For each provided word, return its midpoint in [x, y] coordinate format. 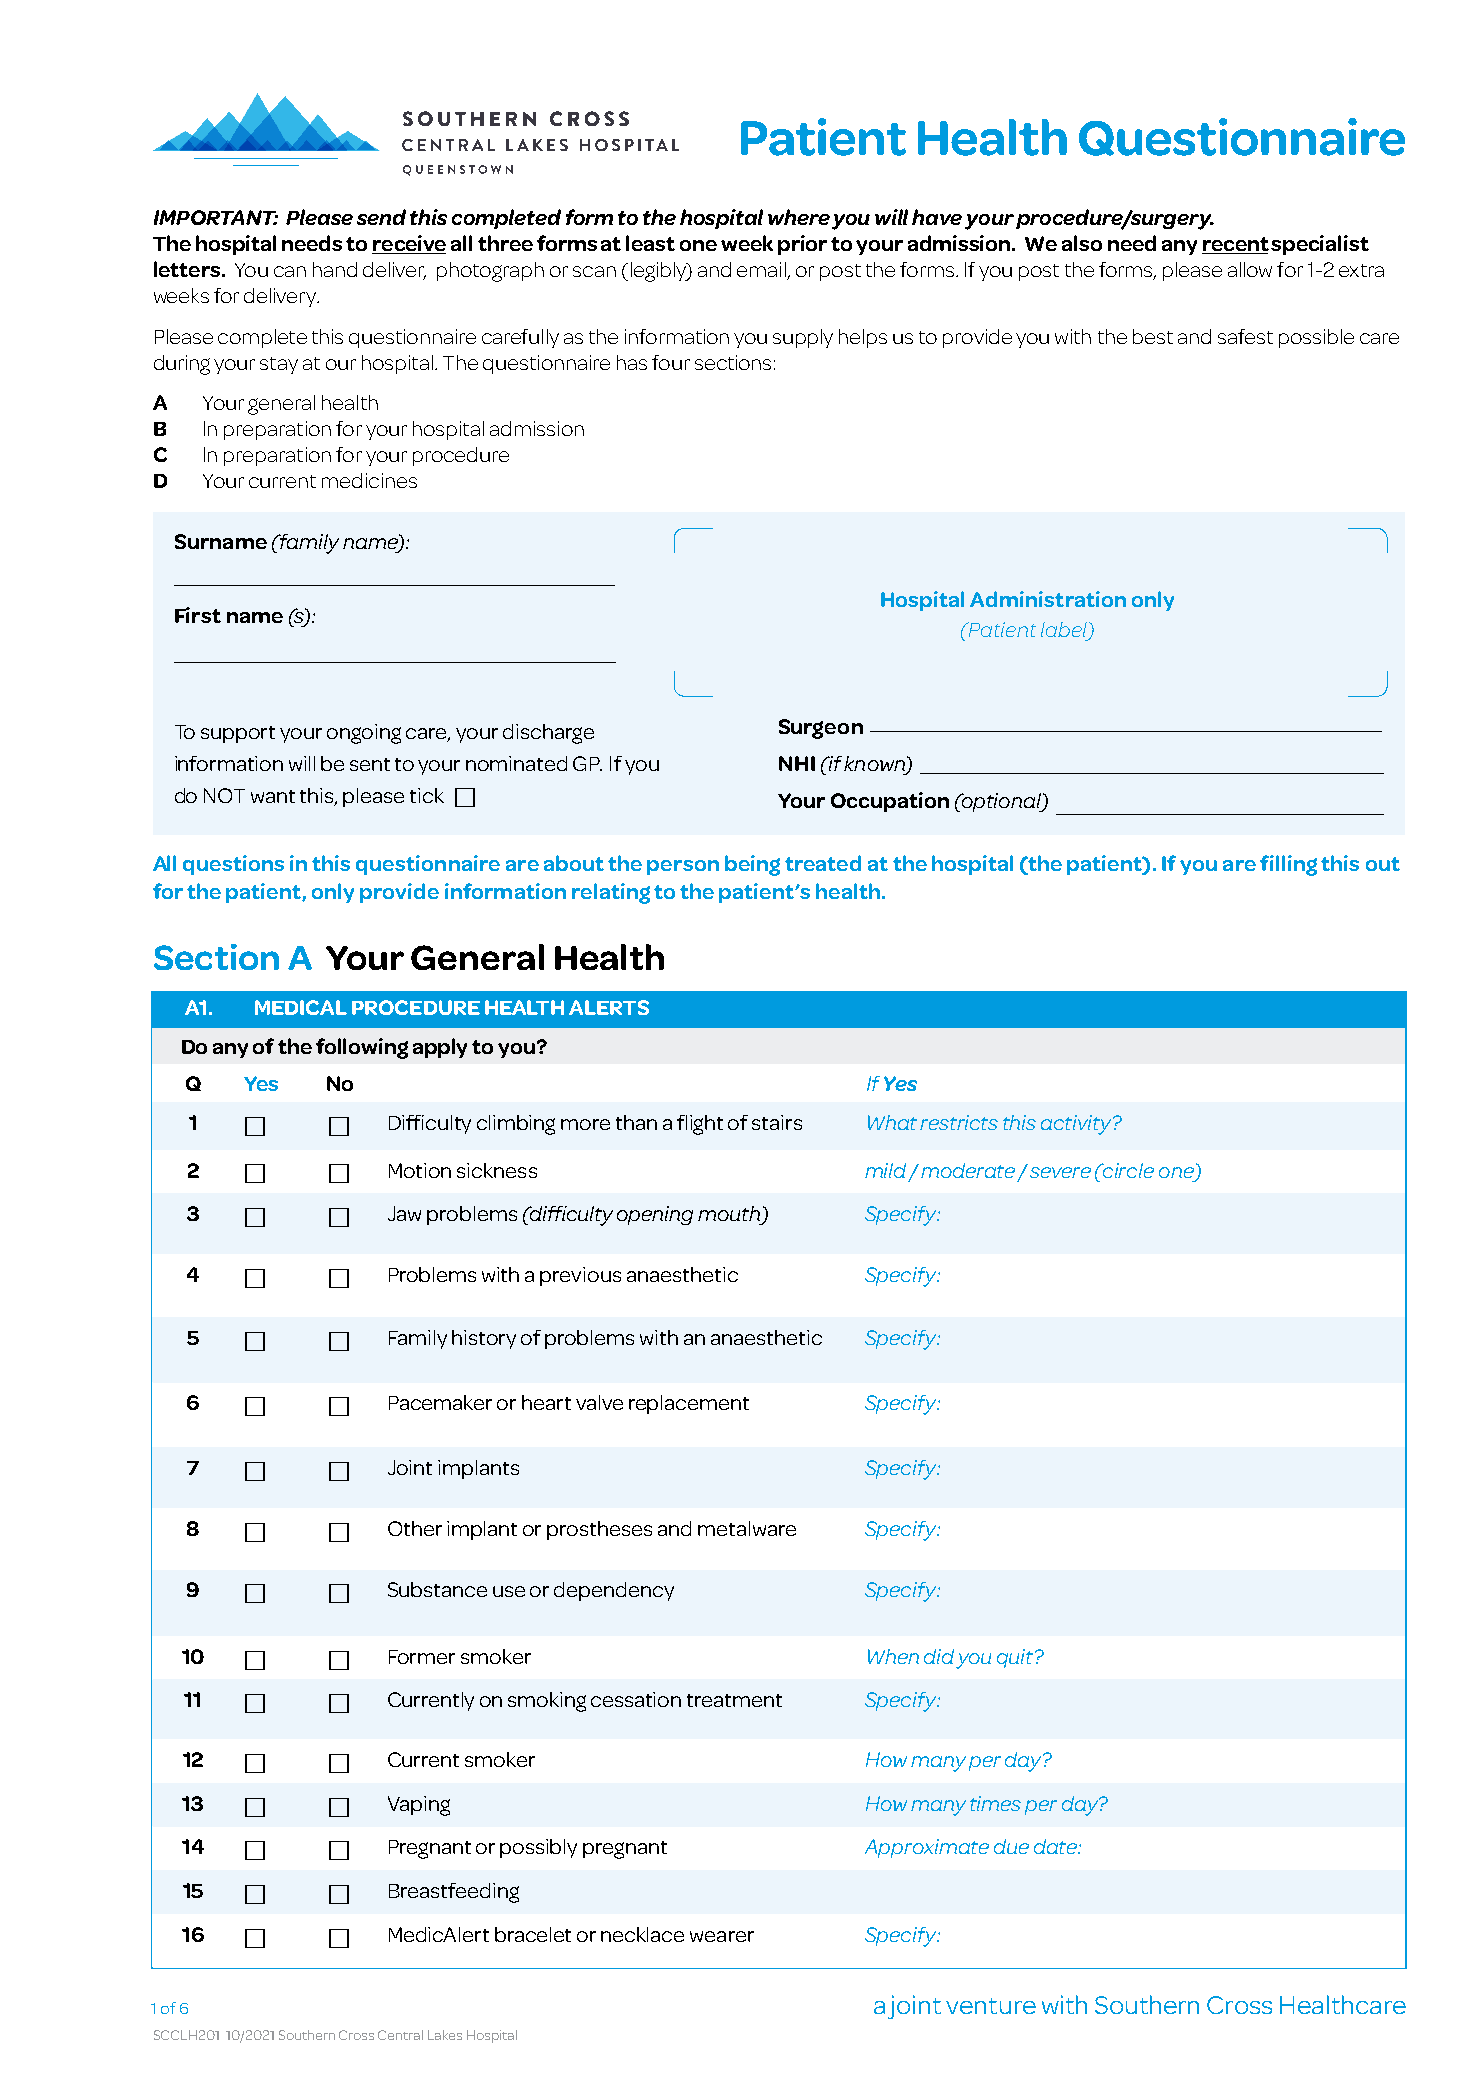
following [362, 1048]
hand [335, 269]
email [762, 271]
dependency [614, 1591]
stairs [777, 1122]
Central [400, 2035]
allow [1250, 269]
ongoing [364, 734]
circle [1127, 1170]
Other [415, 1528]
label [1065, 631]
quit [1016, 1658]
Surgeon [821, 729]
